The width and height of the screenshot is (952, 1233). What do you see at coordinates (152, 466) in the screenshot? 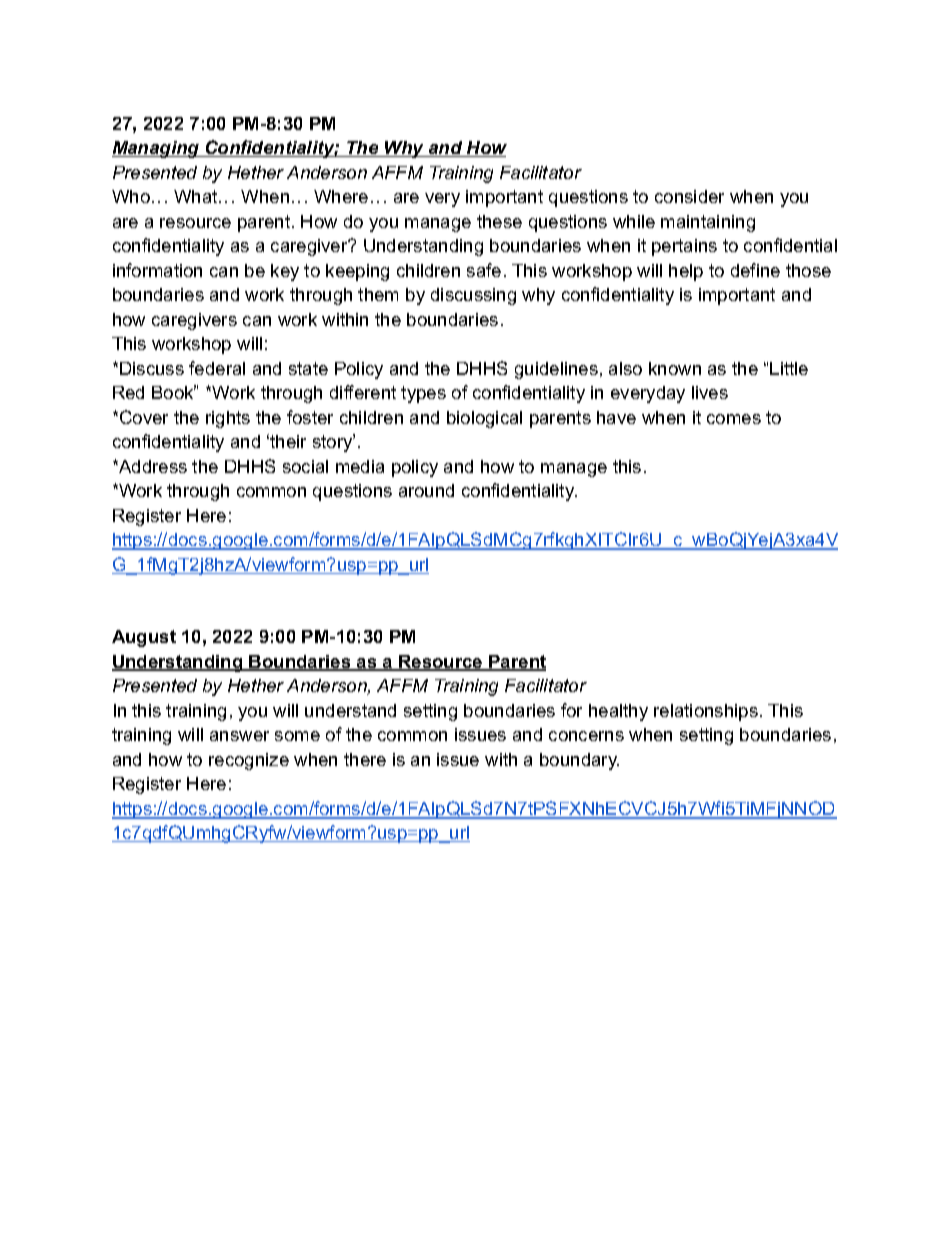
I see `Address` at bounding box center [152, 466].
